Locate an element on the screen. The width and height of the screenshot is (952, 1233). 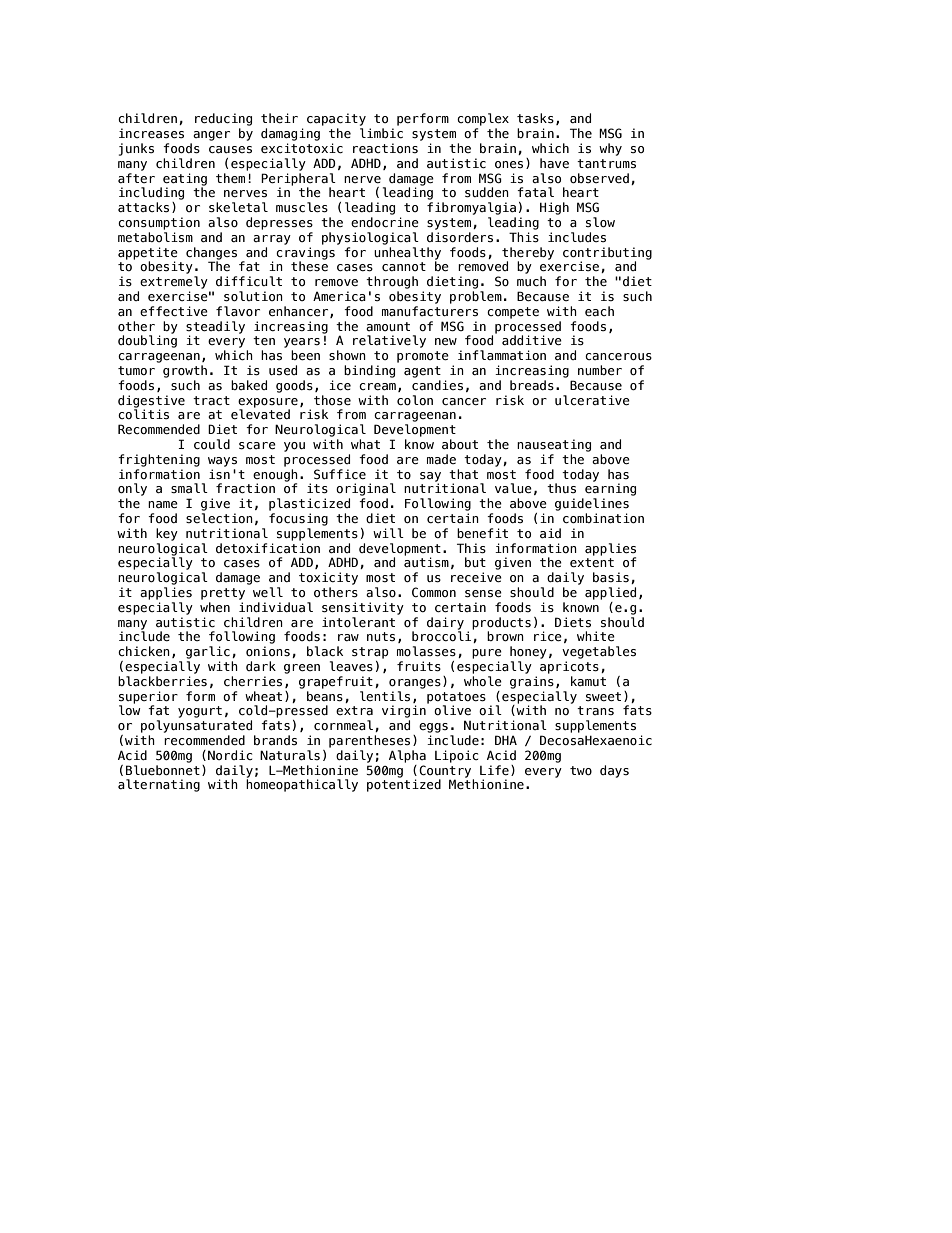
Nordic is located at coordinates (230, 755).
